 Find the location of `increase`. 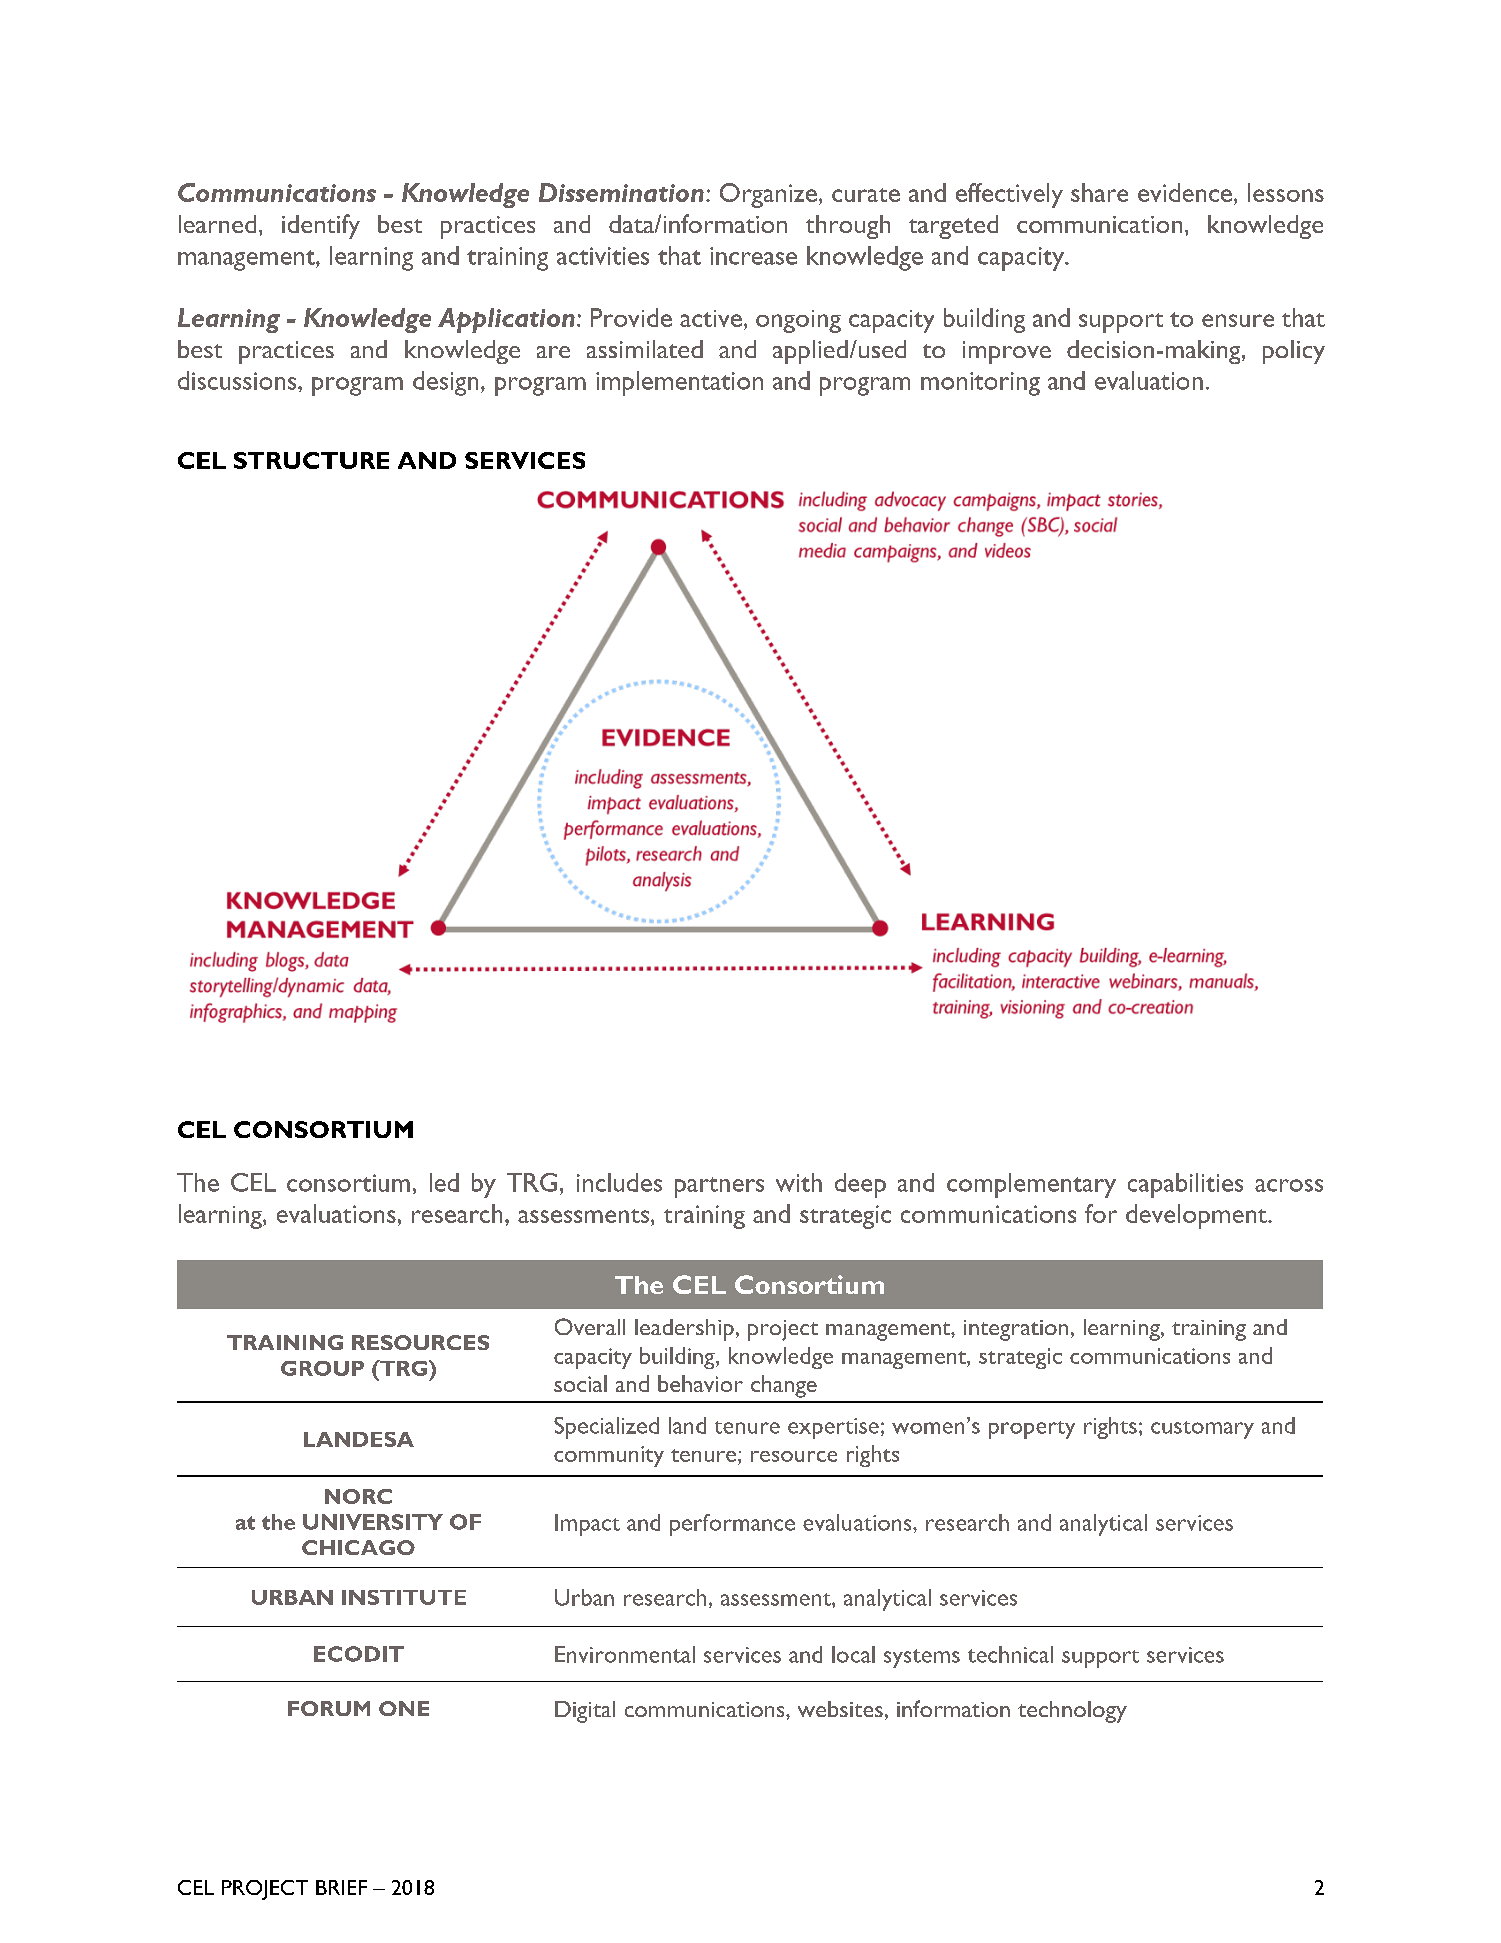

increase is located at coordinates (753, 256).
